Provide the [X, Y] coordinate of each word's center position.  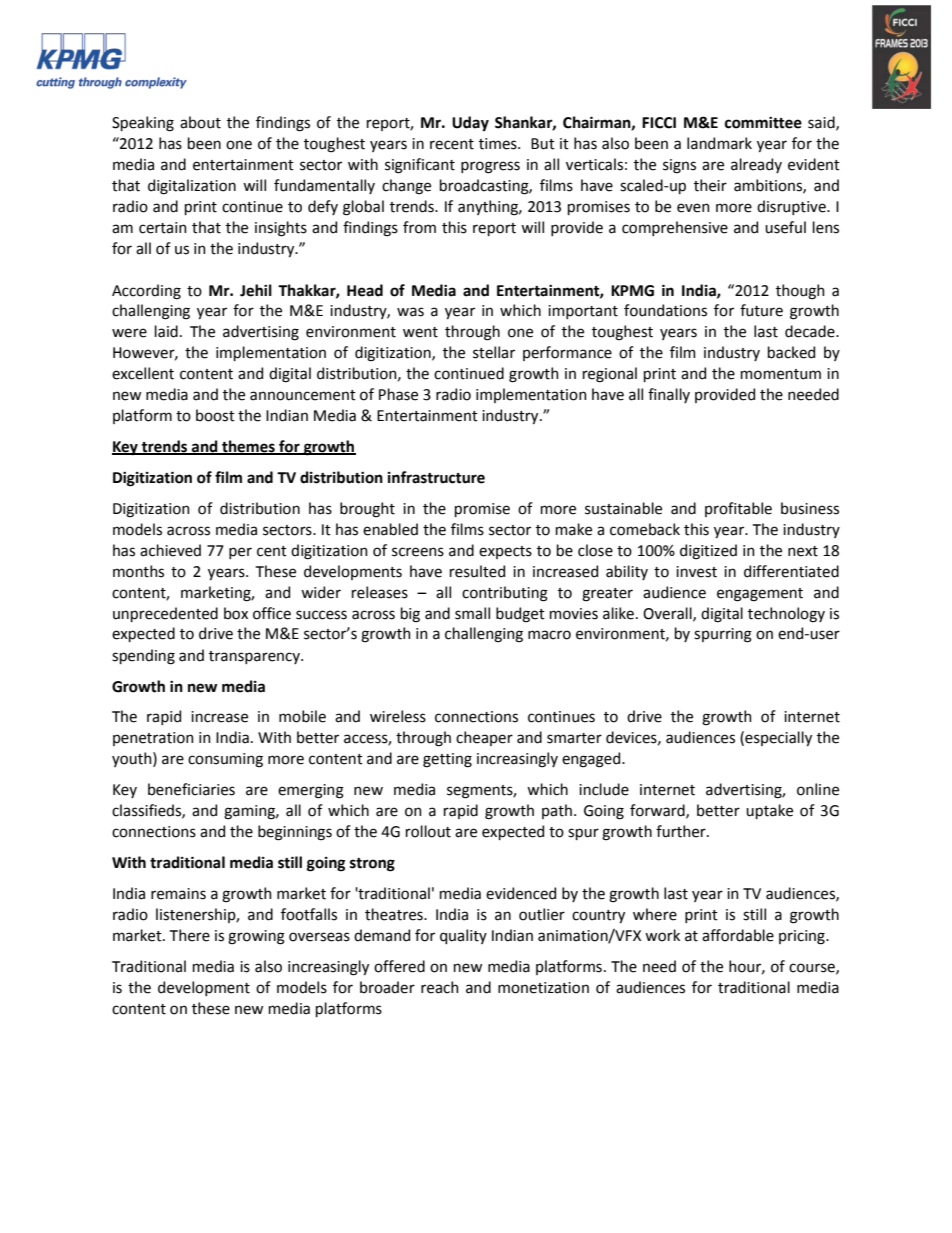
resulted [477, 571]
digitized [708, 552]
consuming [225, 760]
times [499, 144]
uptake [769, 811]
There [190, 935]
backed [791, 352]
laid [166, 331]
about [200, 122]
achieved [170, 550]
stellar [494, 352]
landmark [719, 143]
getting [447, 760]
